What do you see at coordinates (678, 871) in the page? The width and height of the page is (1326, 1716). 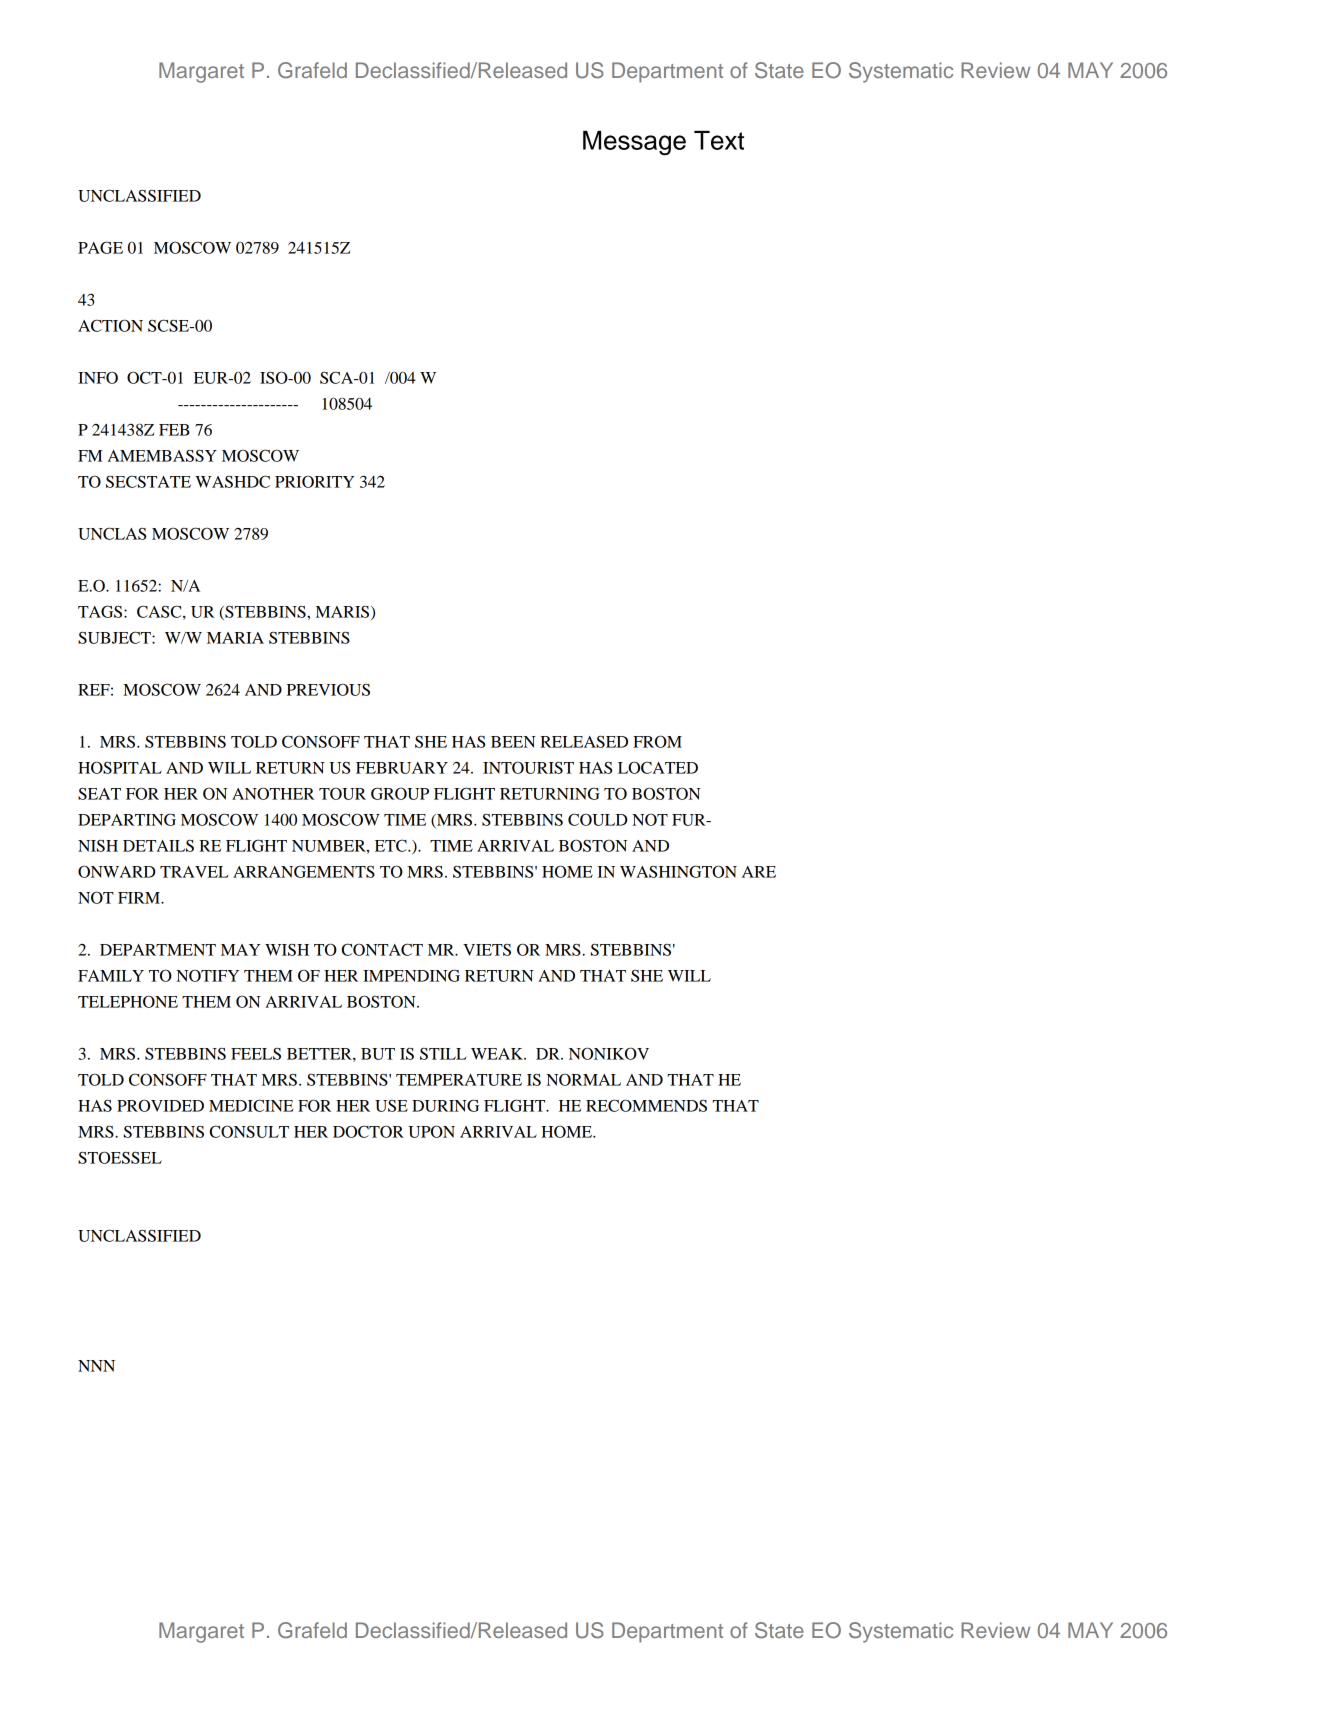 I see `WASHINGTON` at bounding box center [678, 871].
